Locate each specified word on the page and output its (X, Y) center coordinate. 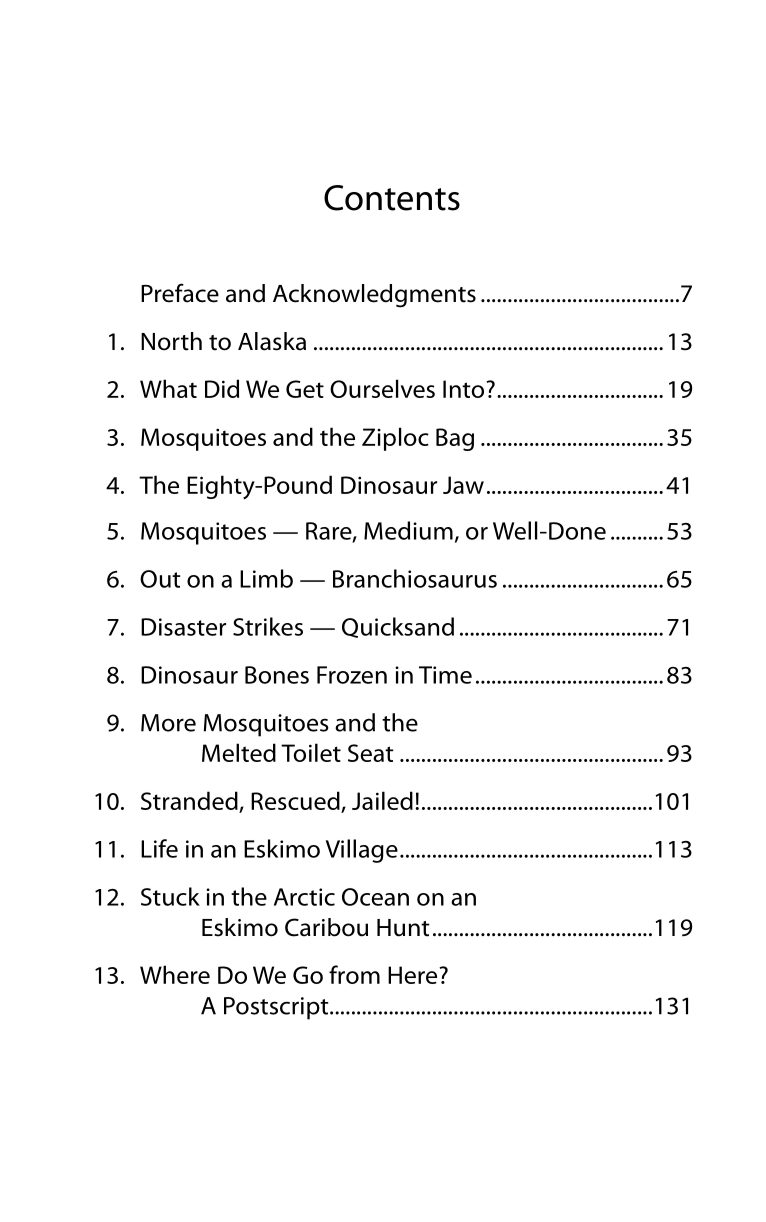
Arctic (304, 897)
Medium (408, 530)
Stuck (170, 896)
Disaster (183, 627)
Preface (180, 293)
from (354, 974)
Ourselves (382, 388)
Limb (266, 578)
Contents (392, 198)
